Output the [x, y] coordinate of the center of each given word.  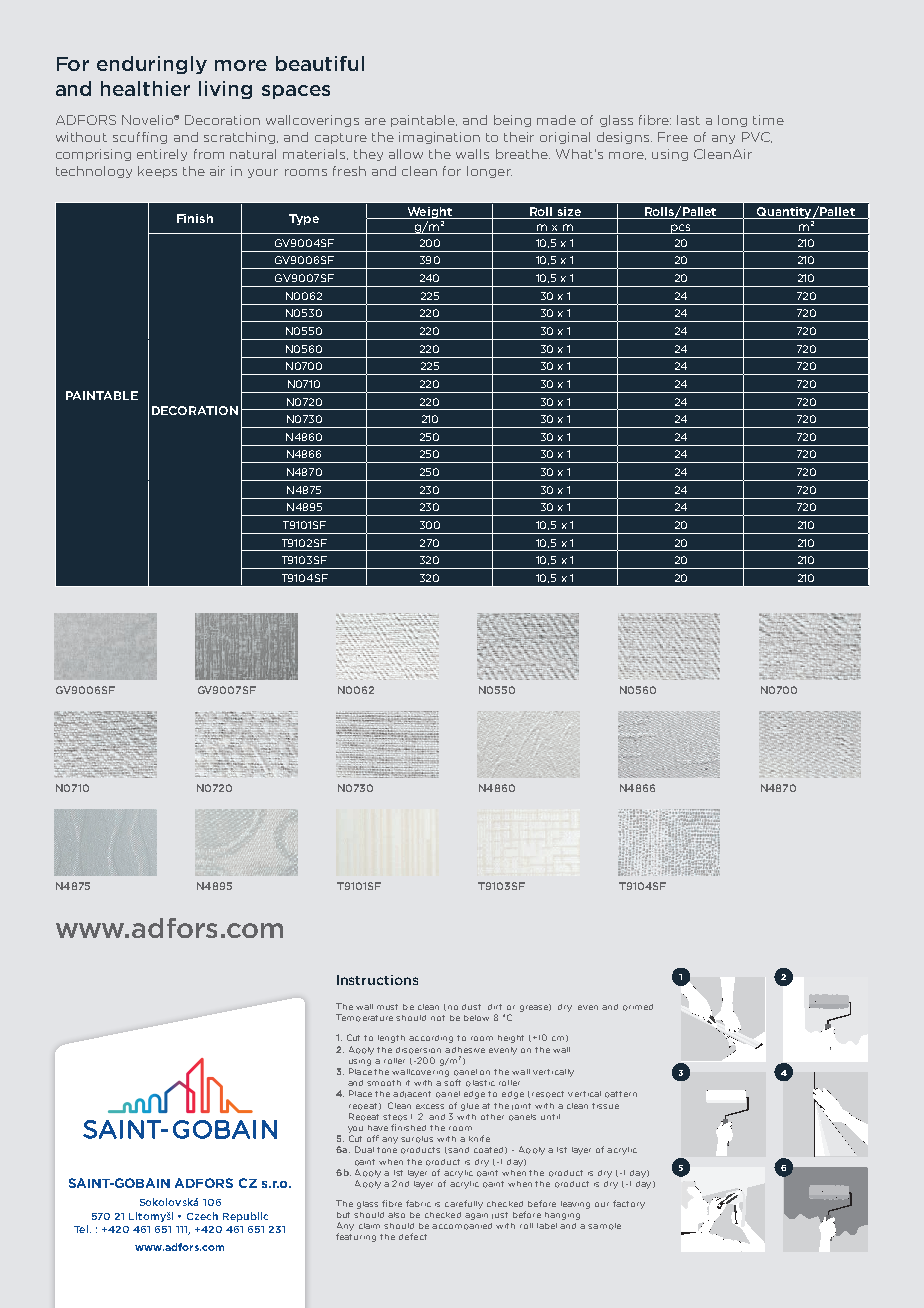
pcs [680, 229]
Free [673, 137]
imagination [439, 138]
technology [94, 172]
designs [623, 138]
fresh [349, 171]
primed [638, 1007]
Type [304, 219]
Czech [202, 1216]
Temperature [364, 1018]
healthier [145, 88]
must [387, 1007]
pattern [621, 1094]
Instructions [377, 980]
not [438, 1018]
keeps [157, 172]
